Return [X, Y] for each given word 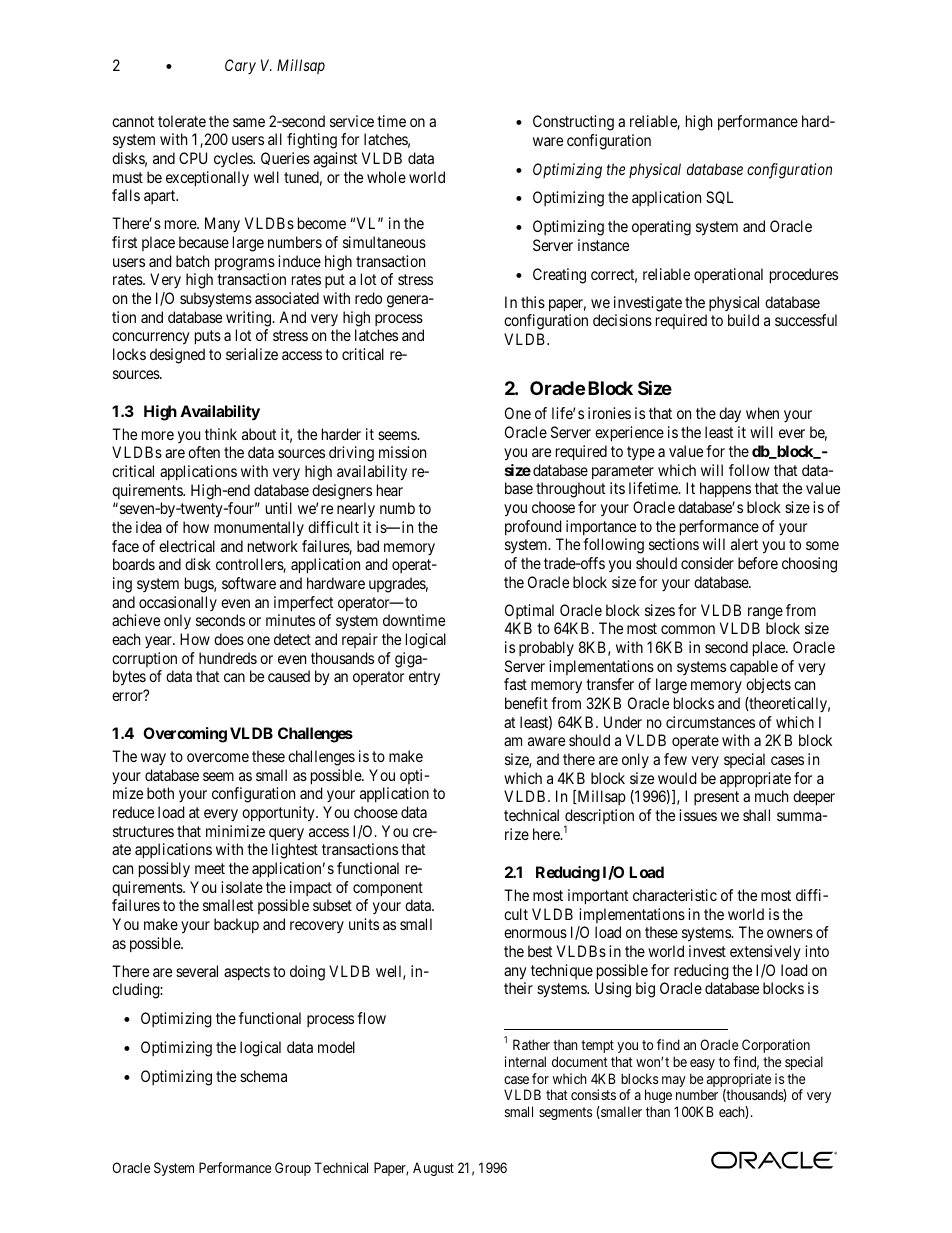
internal [525, 1061]
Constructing [573, 123]
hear [390, 490]
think [221, 434]
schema [263, 1076]
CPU [193, 158]
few [675, 759]
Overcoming [185, 735]
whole [386, 177]
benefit [526, 703]
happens [725, 490]
